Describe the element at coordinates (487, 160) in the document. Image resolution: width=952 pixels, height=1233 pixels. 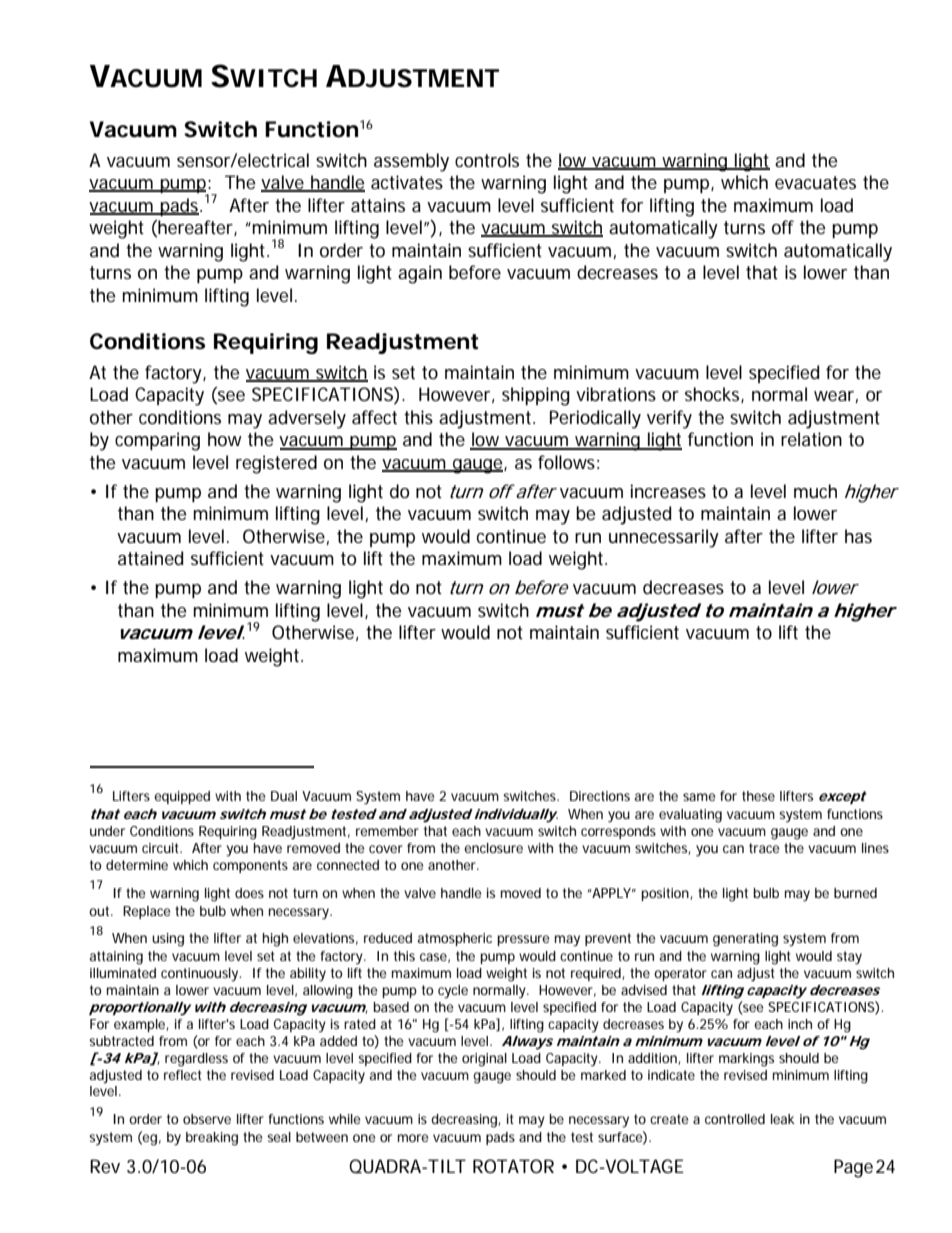
I see `controls` at that location.
